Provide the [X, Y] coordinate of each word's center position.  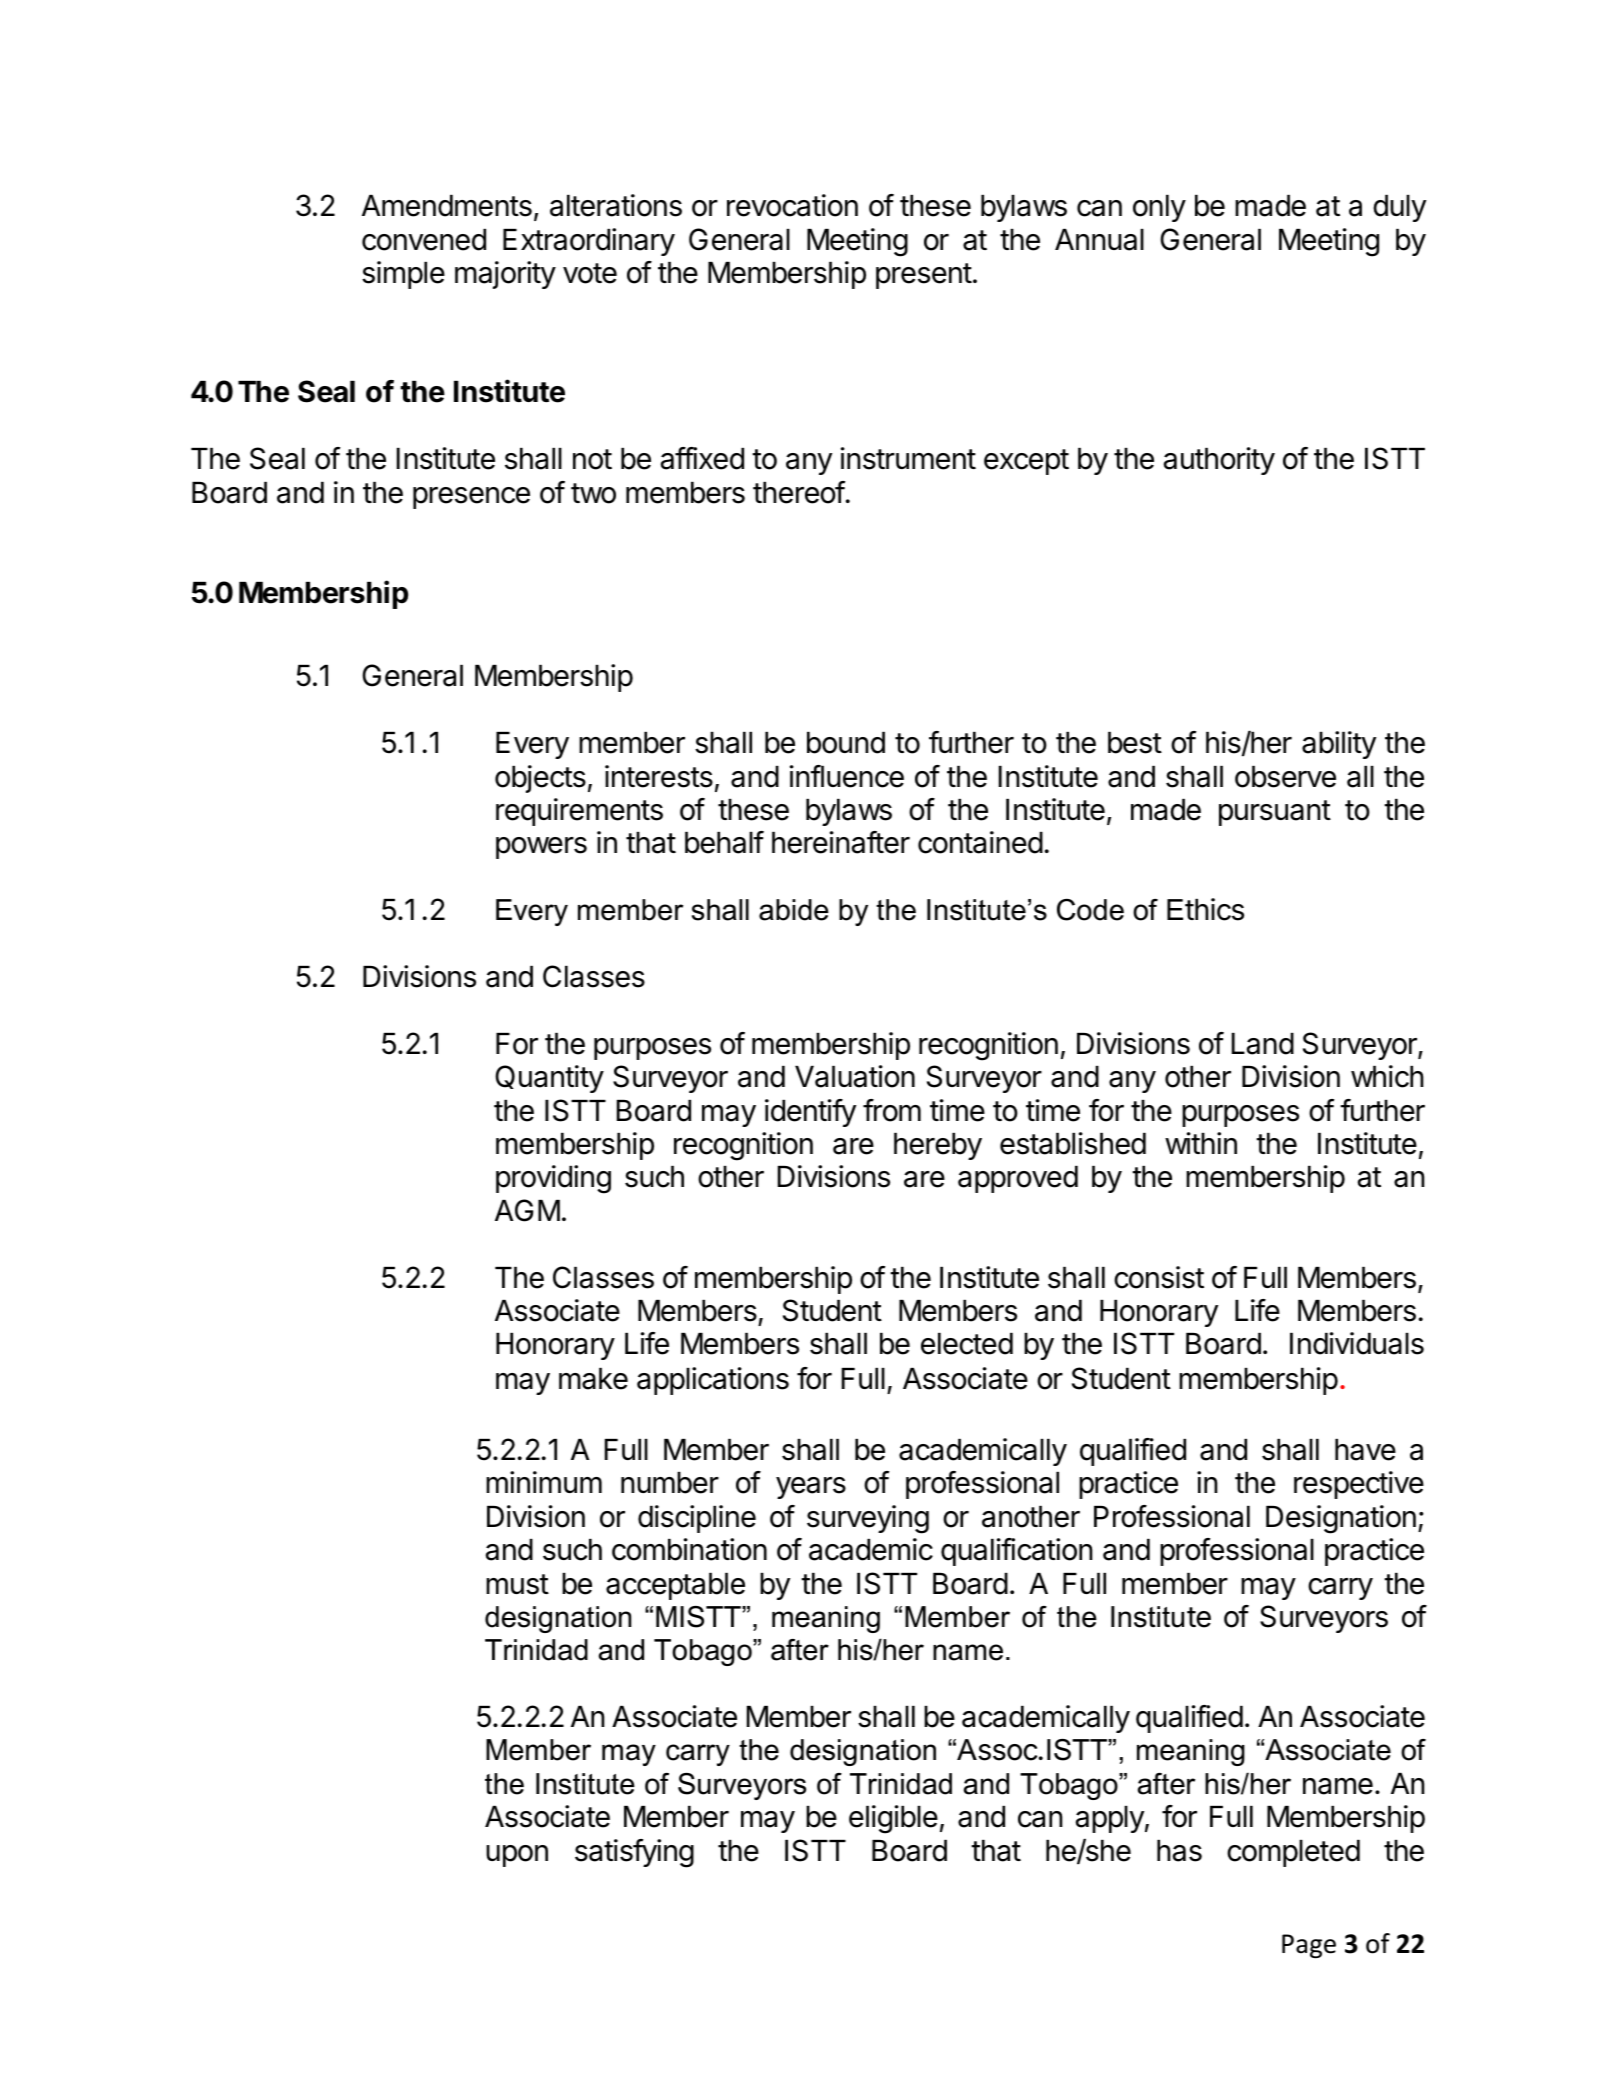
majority [505, 275]
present [924, 276]
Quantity [549, 1079]
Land [1263, 1044]
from [892, 1110]
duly [1399, 208]
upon [517, 1856]
